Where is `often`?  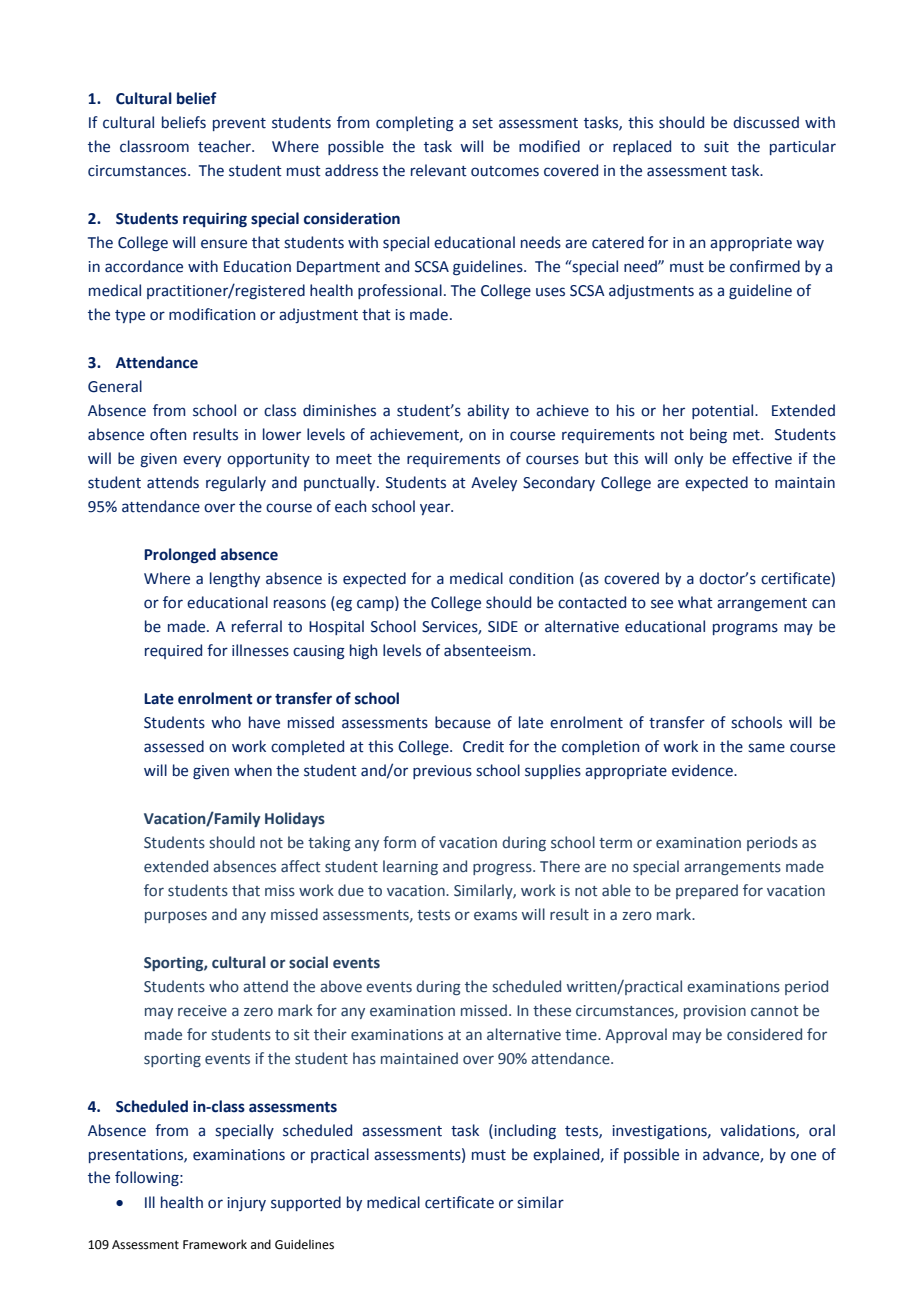 often is located at coordinates (168, 434).
